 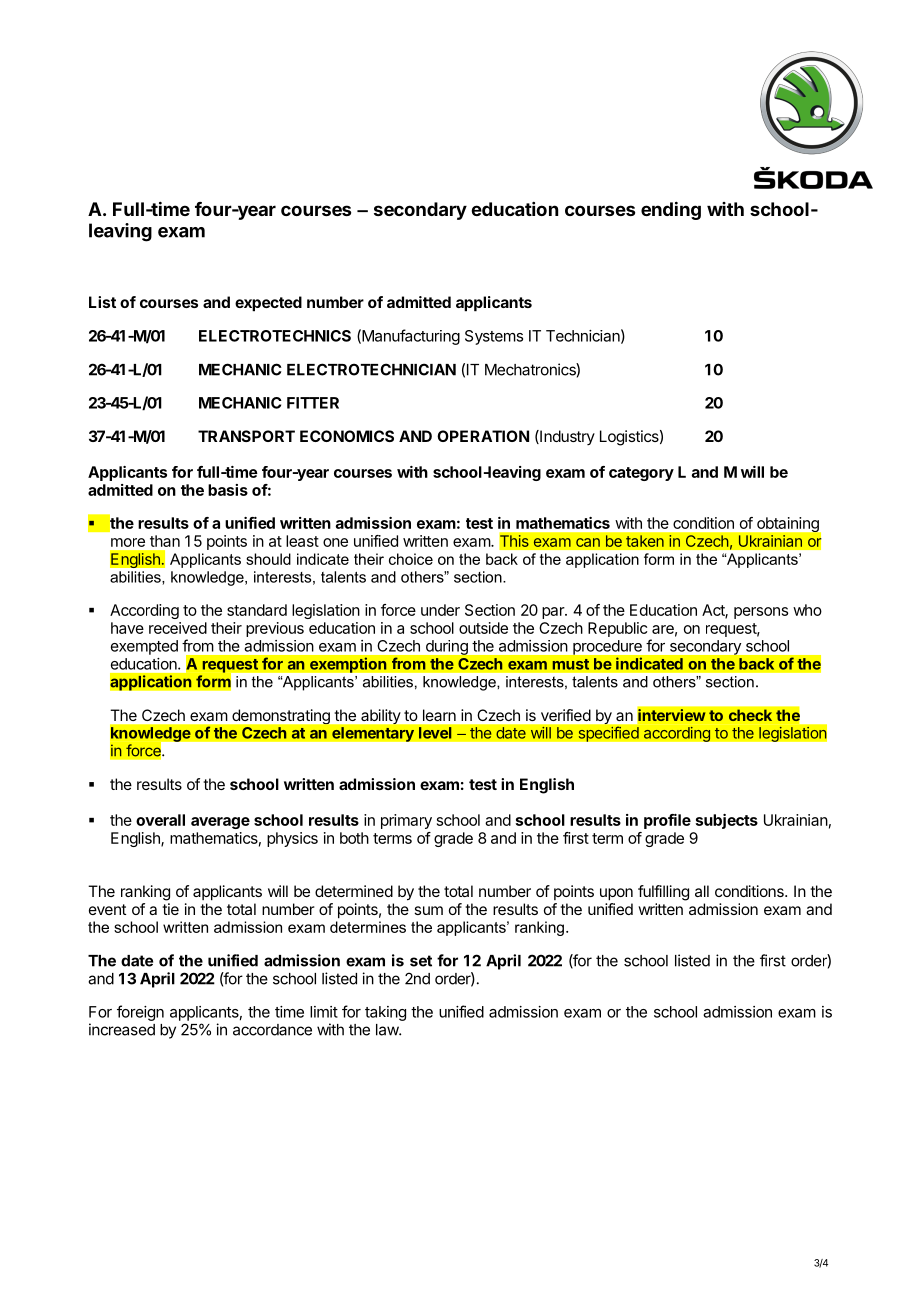 I want to click on learn, so click(x=439, y=715).
